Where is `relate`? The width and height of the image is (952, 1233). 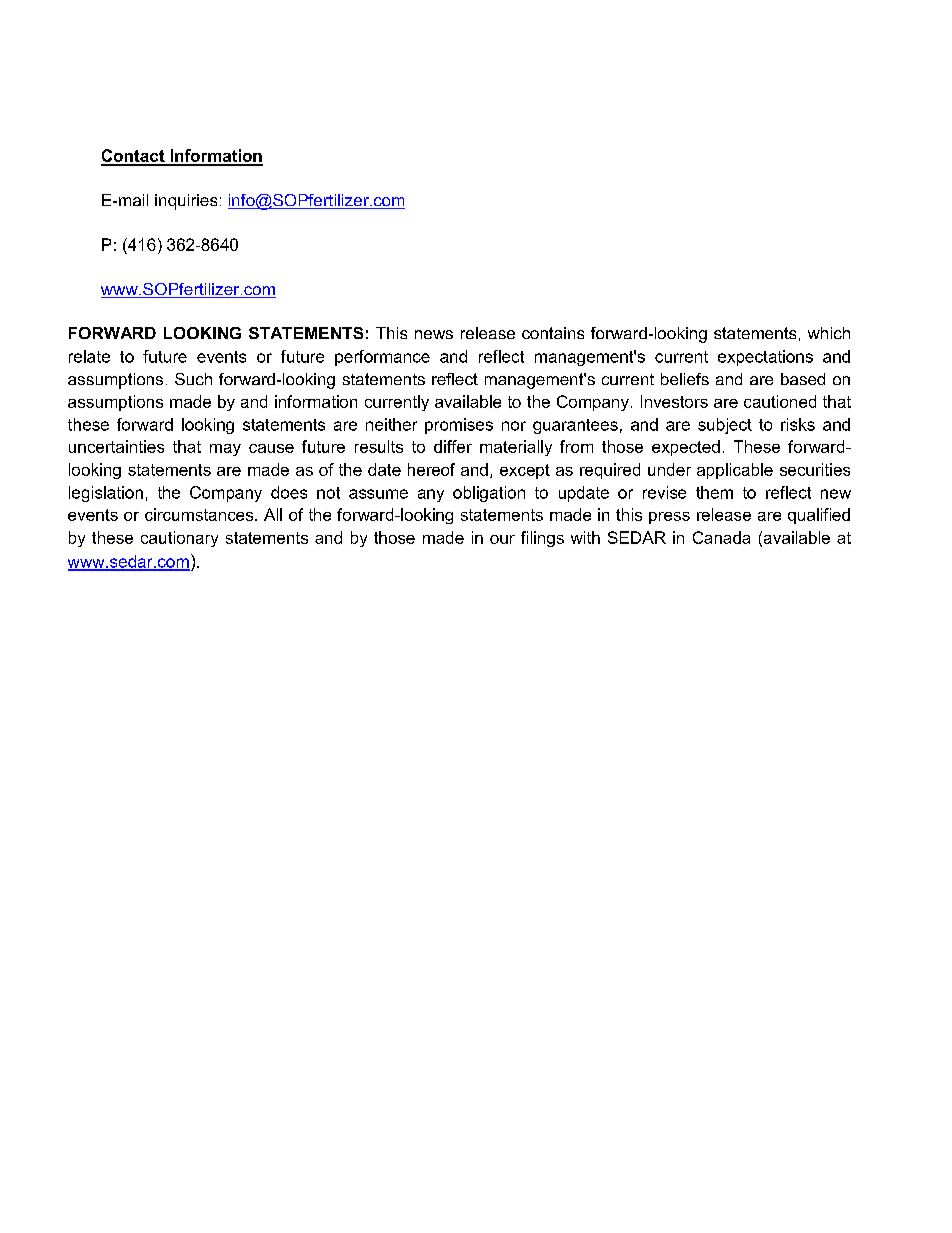 relate is located at coordinates (89, 356).
